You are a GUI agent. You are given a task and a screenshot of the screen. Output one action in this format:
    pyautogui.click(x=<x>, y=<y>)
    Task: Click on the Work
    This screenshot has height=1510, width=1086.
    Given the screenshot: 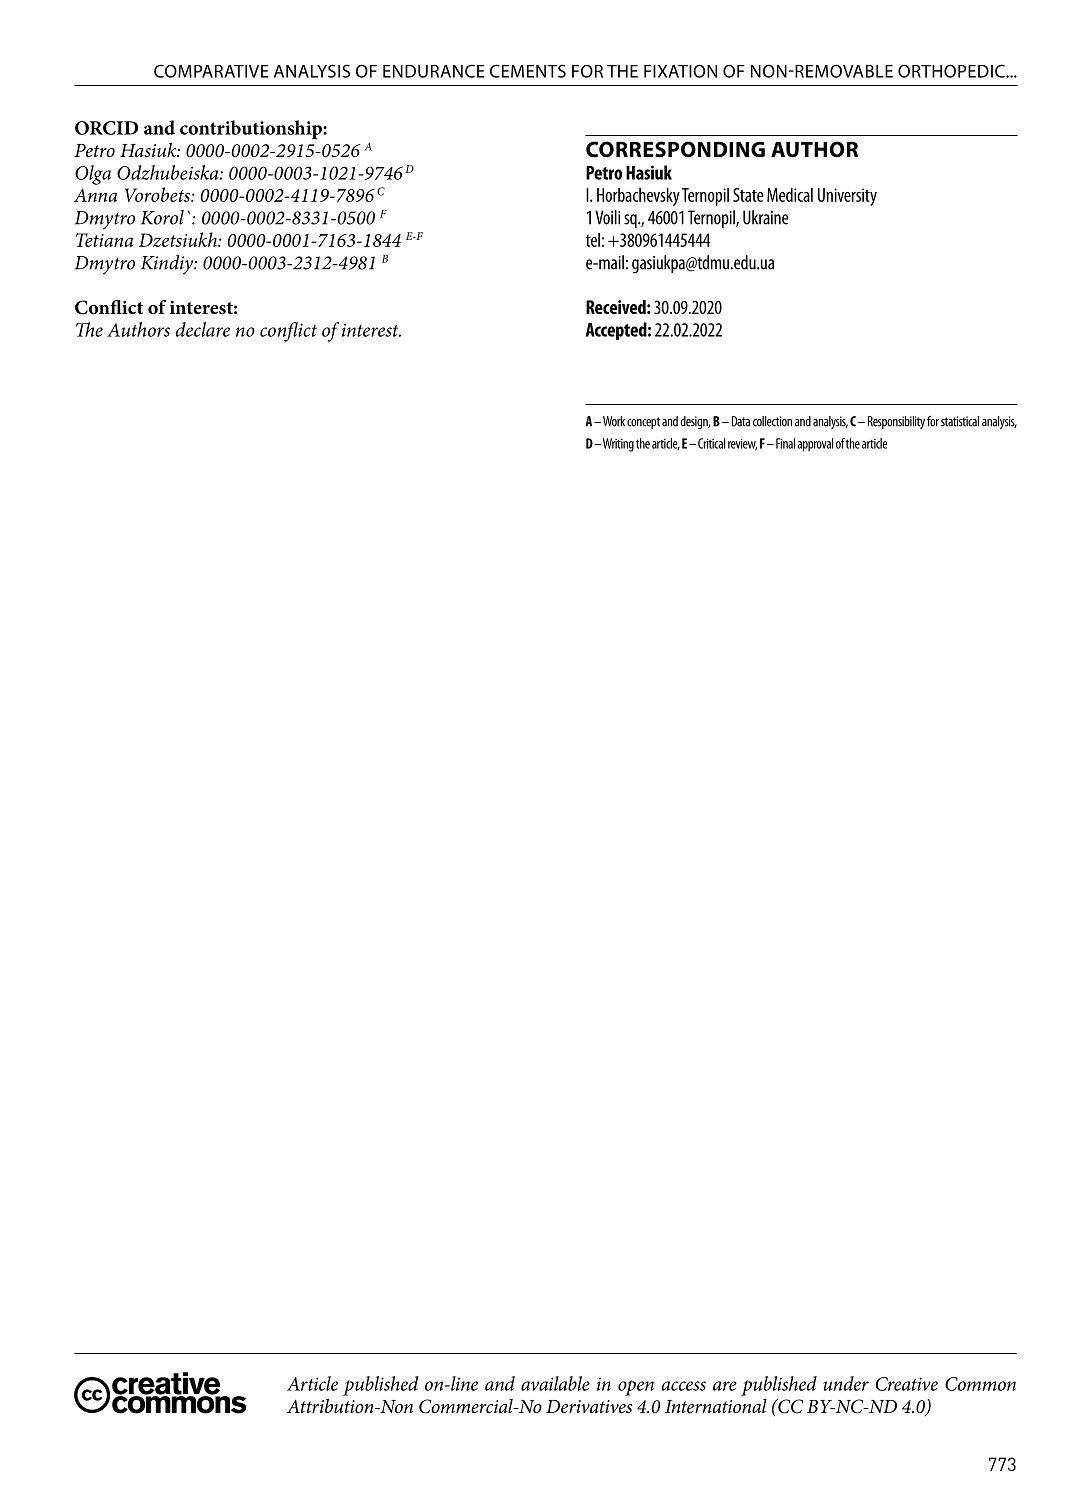 What is the action you would take?
    pyautogui.click(x=614, y=421)
